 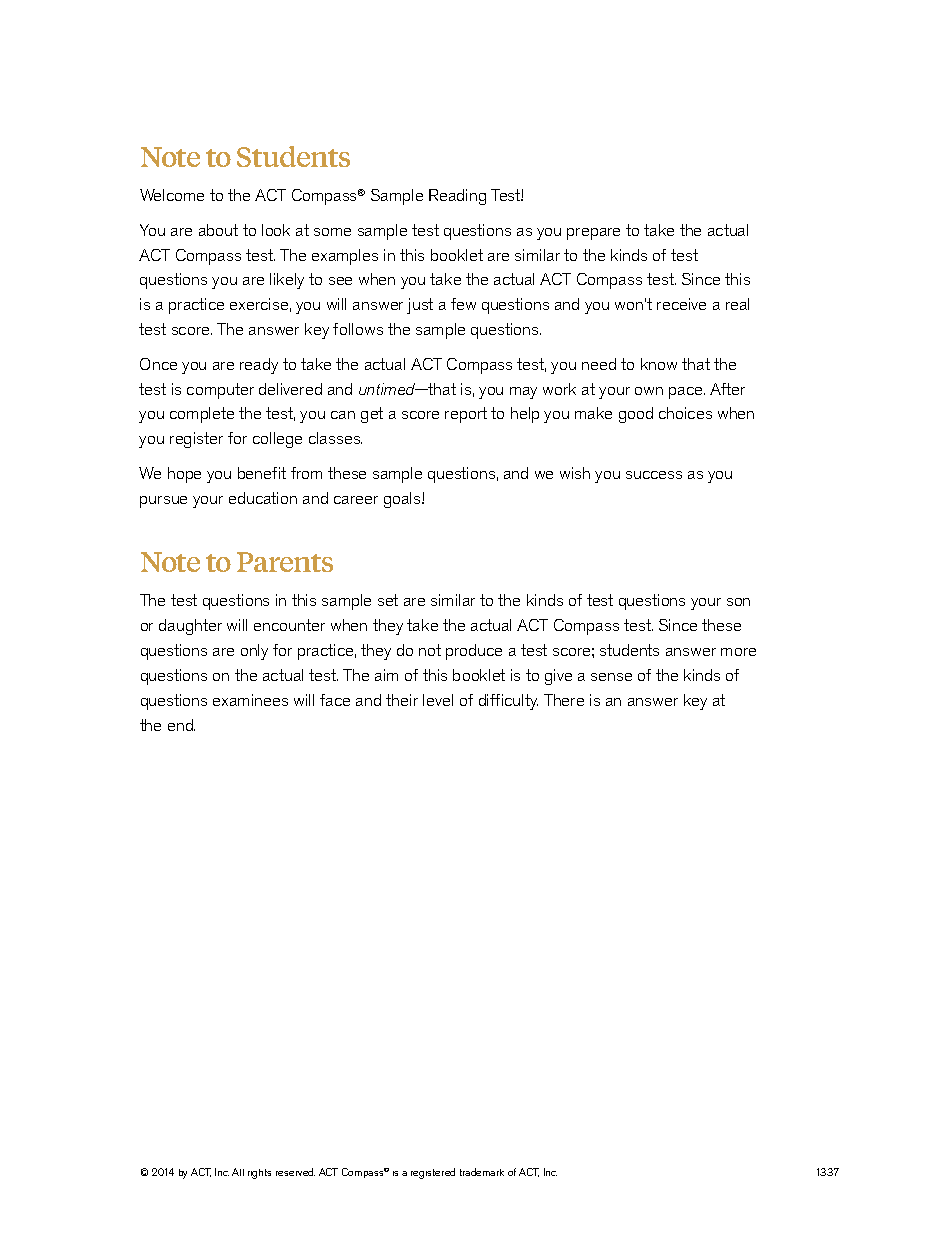 I want to click on computer, so click(x=220, y=391).
